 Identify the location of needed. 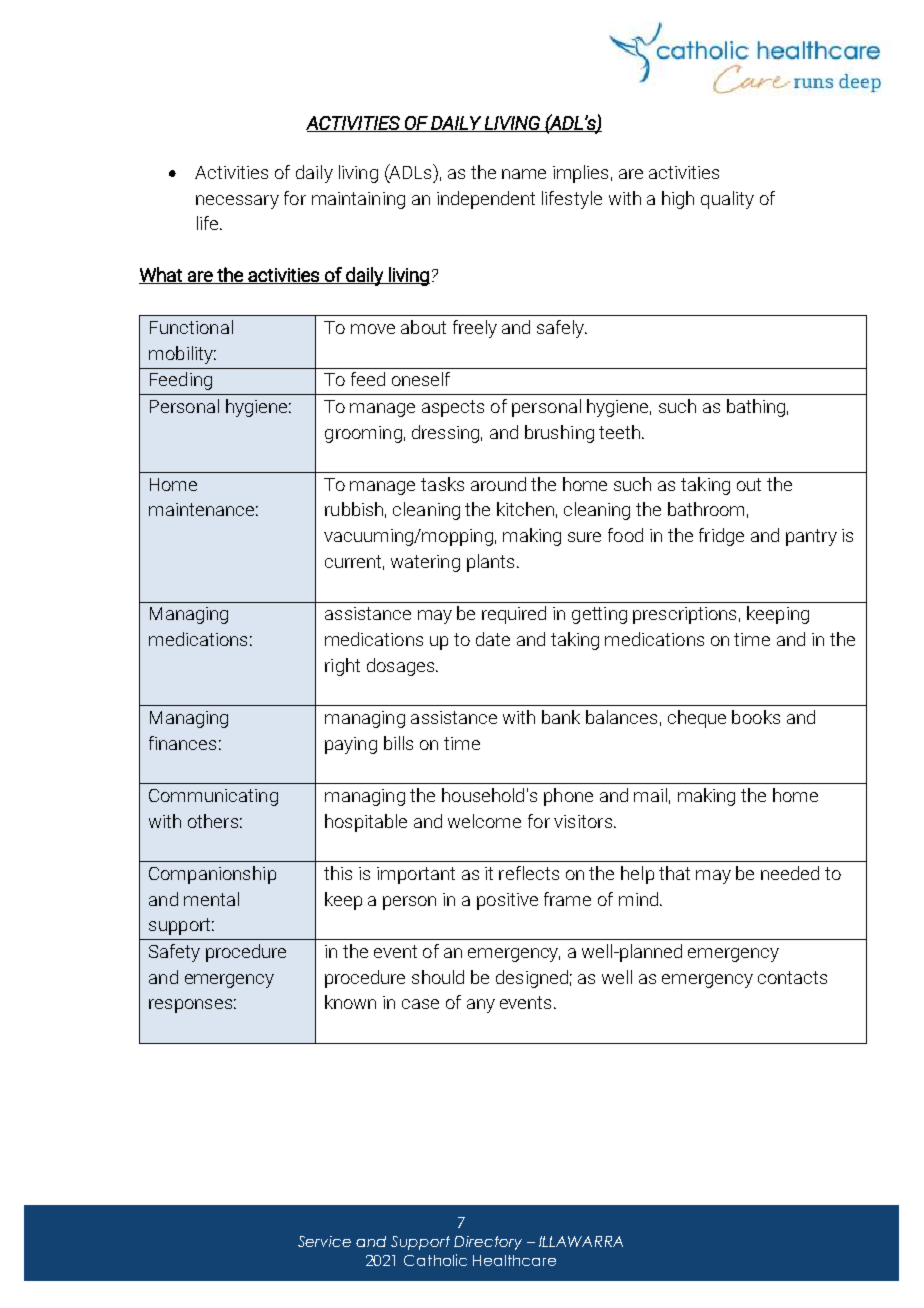
(790, 873).
